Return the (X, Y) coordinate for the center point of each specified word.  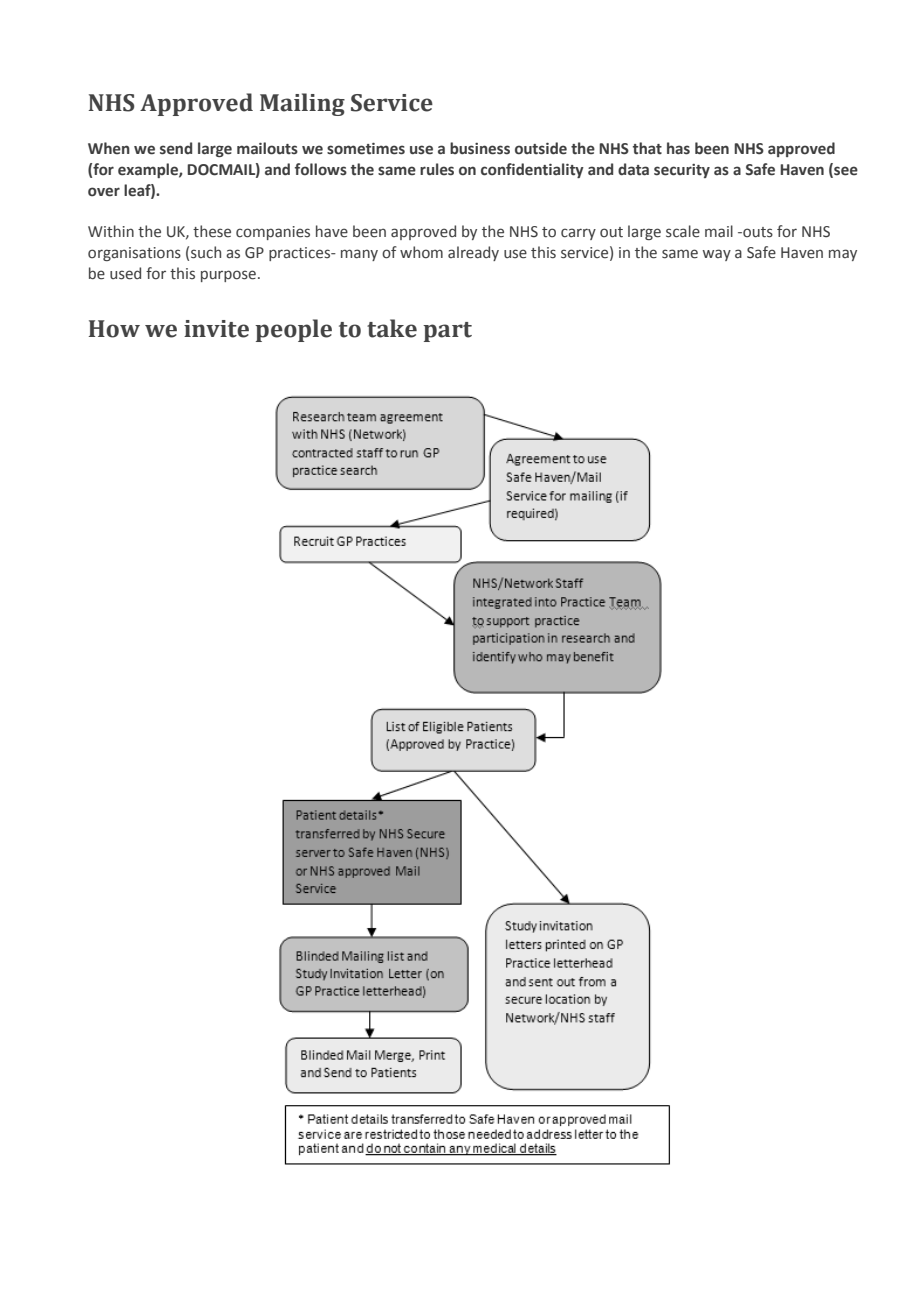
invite (216, 329)
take (392, 328)
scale (683, 231)
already (473, 253)
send (176, 148)
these (212, 231)
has (678, 148)
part (447, 332)
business (480, 148)
